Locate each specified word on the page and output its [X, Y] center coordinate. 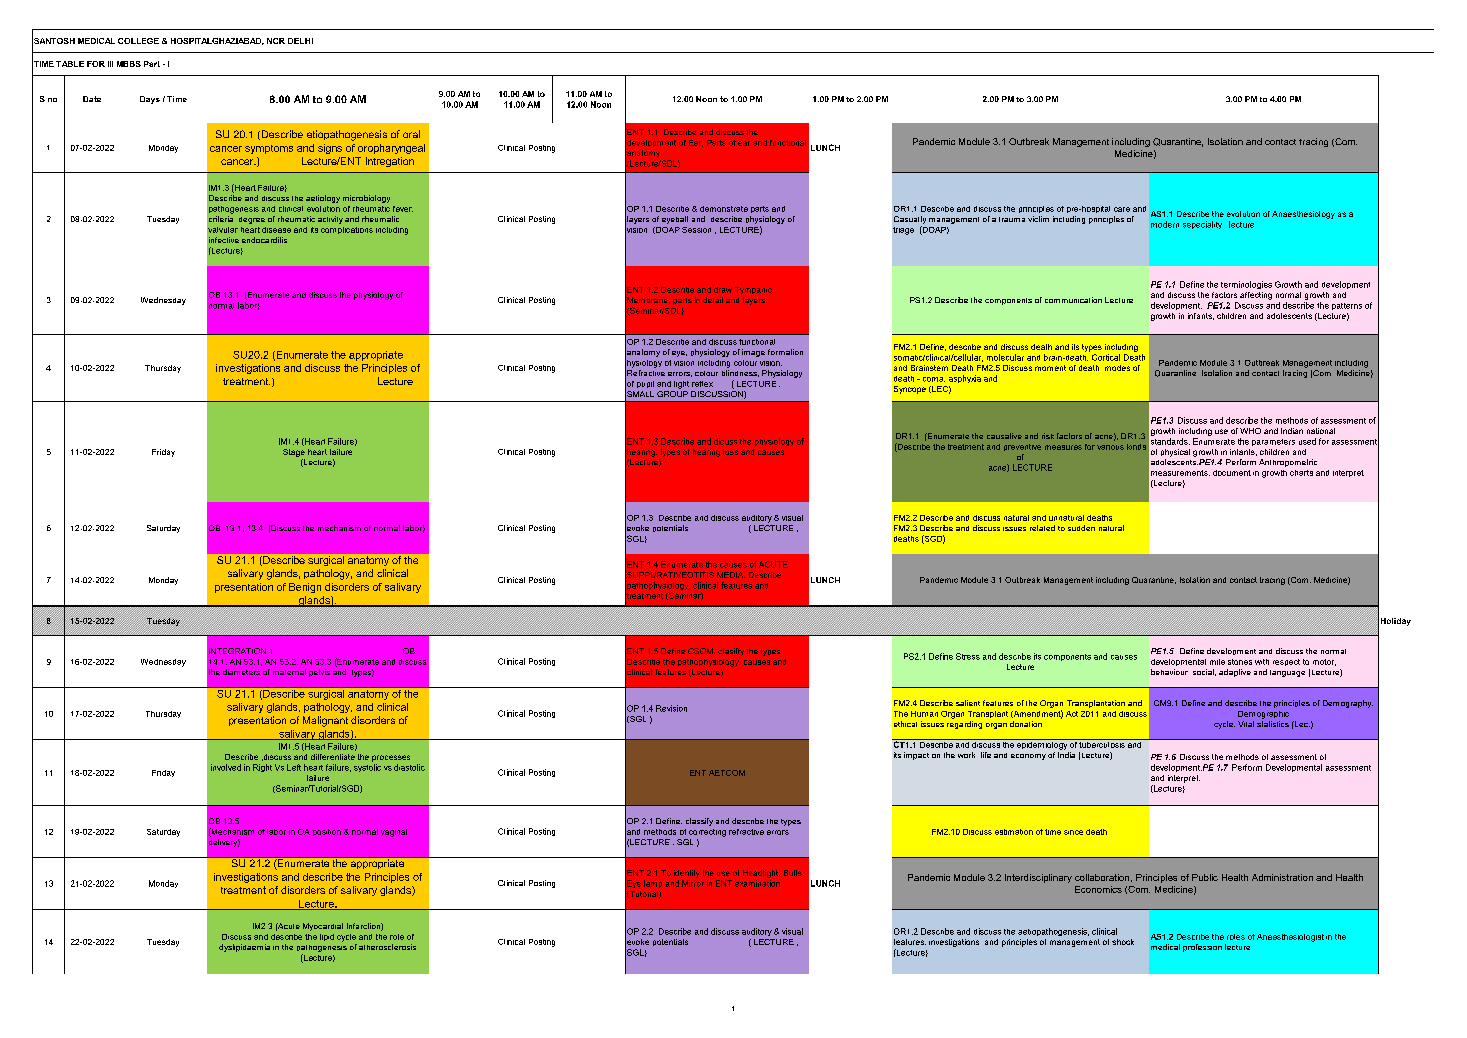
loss [730, 452]
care [1122, 209]
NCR [276, 41]
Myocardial [323, 927]
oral [411, 134]
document [1232, 473]
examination [757, 883]
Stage [294, 453]
